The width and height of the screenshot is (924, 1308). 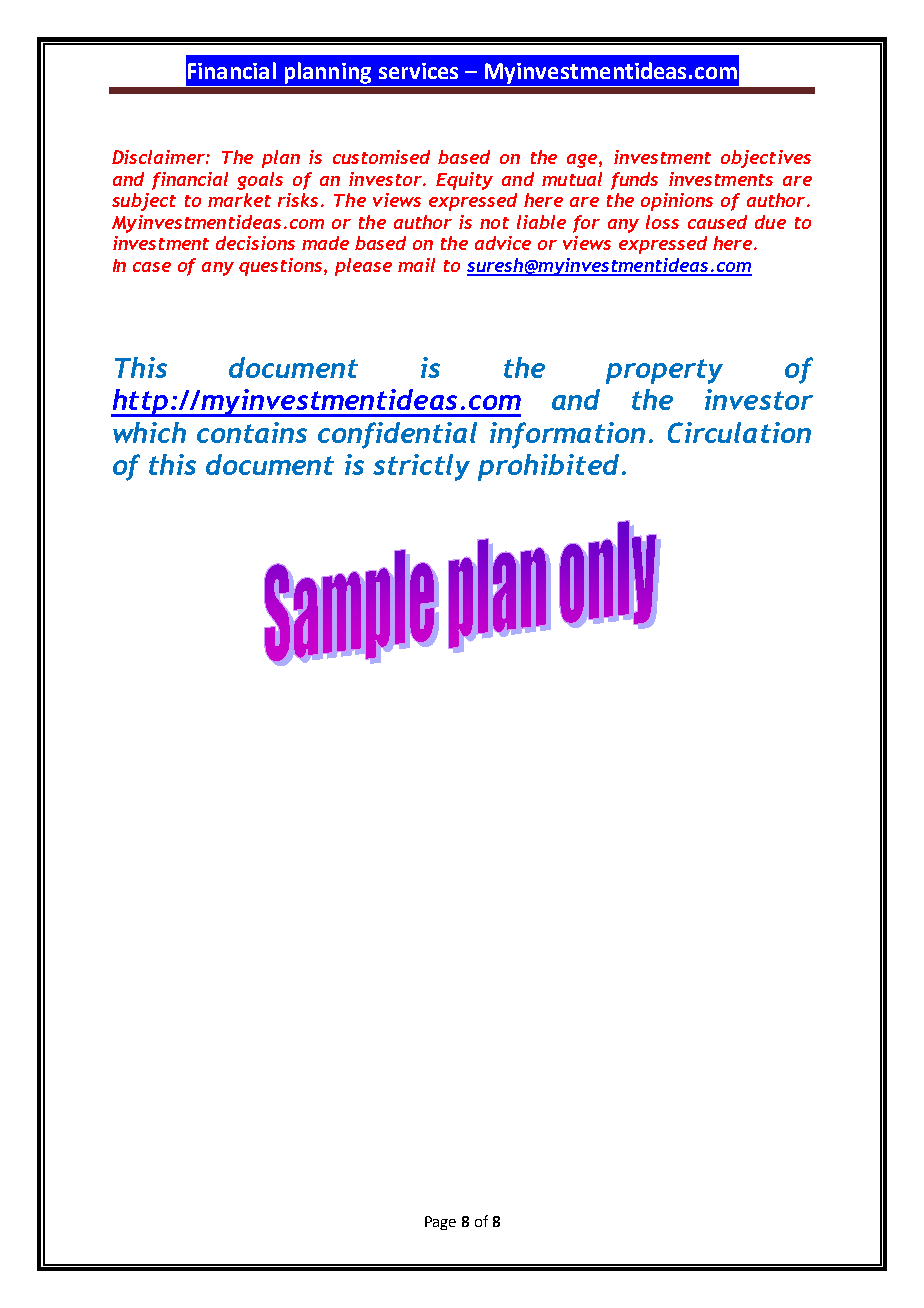 I want to click on Circulation, so click(x=739, y=432).
